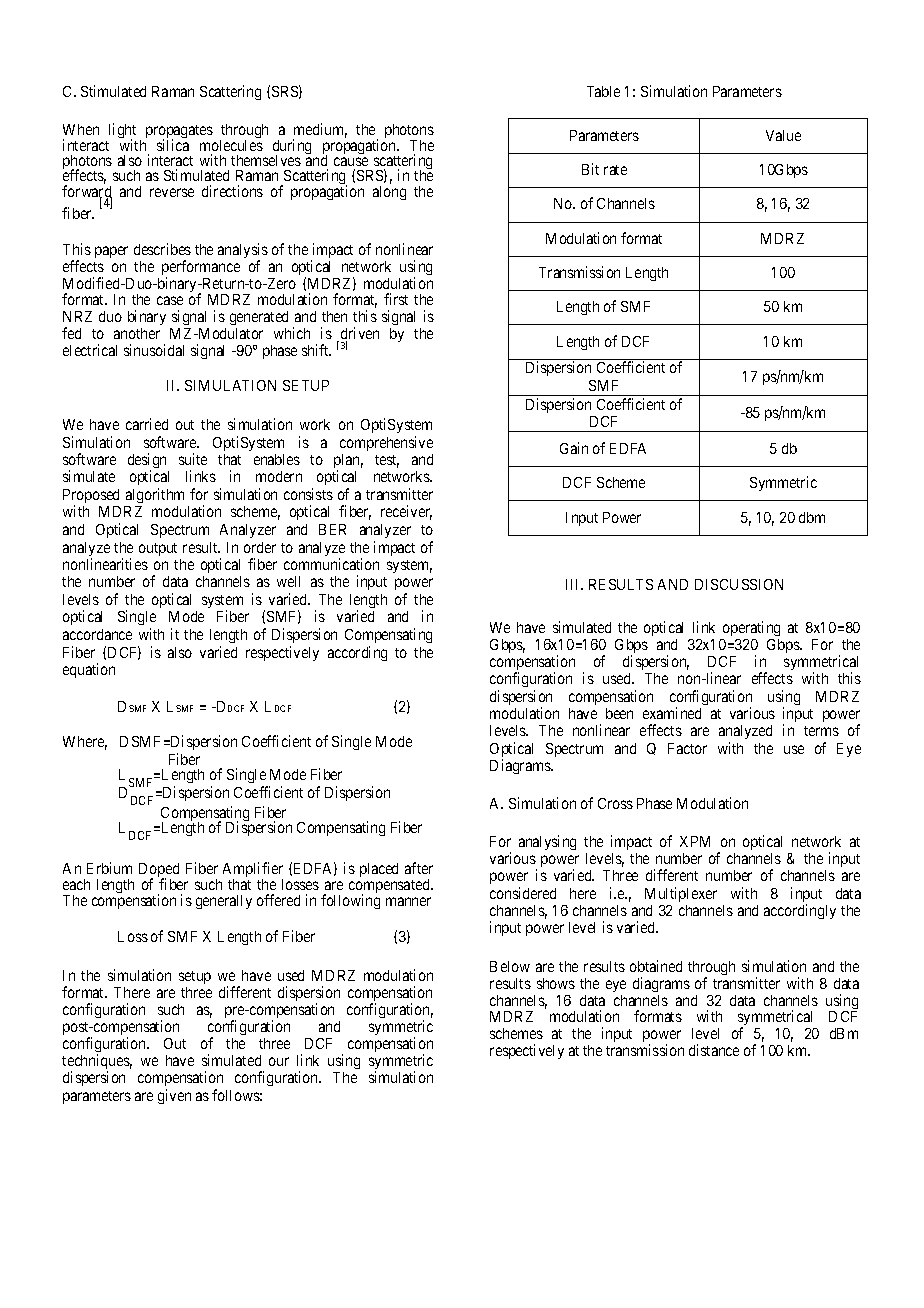  I want to click on distance, so click(714, 1050).
